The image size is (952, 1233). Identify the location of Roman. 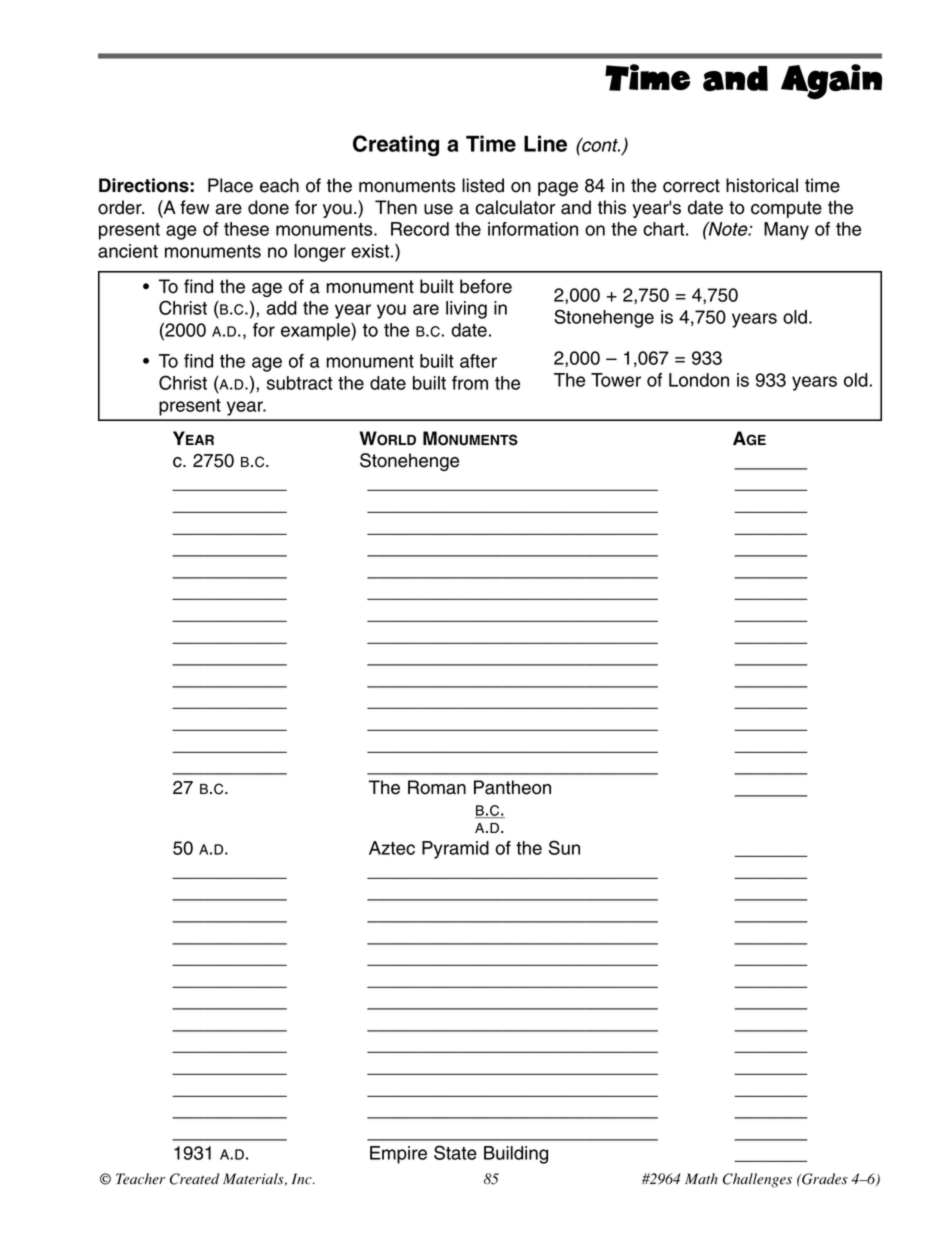
(437, 787).
